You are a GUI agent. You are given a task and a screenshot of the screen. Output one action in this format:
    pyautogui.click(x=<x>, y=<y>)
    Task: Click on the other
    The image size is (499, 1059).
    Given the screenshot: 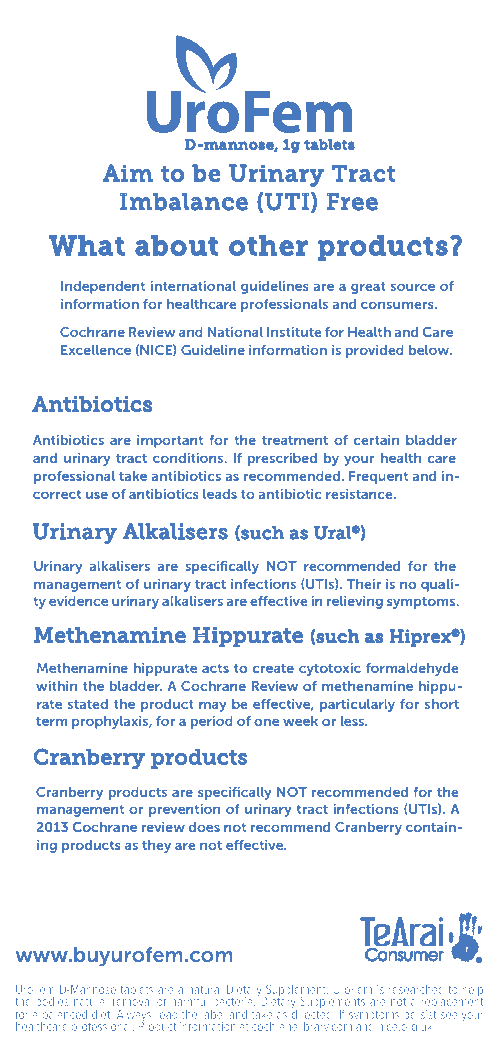 What is the action you would take?
    pyautogui.click(x=268, y=245)
